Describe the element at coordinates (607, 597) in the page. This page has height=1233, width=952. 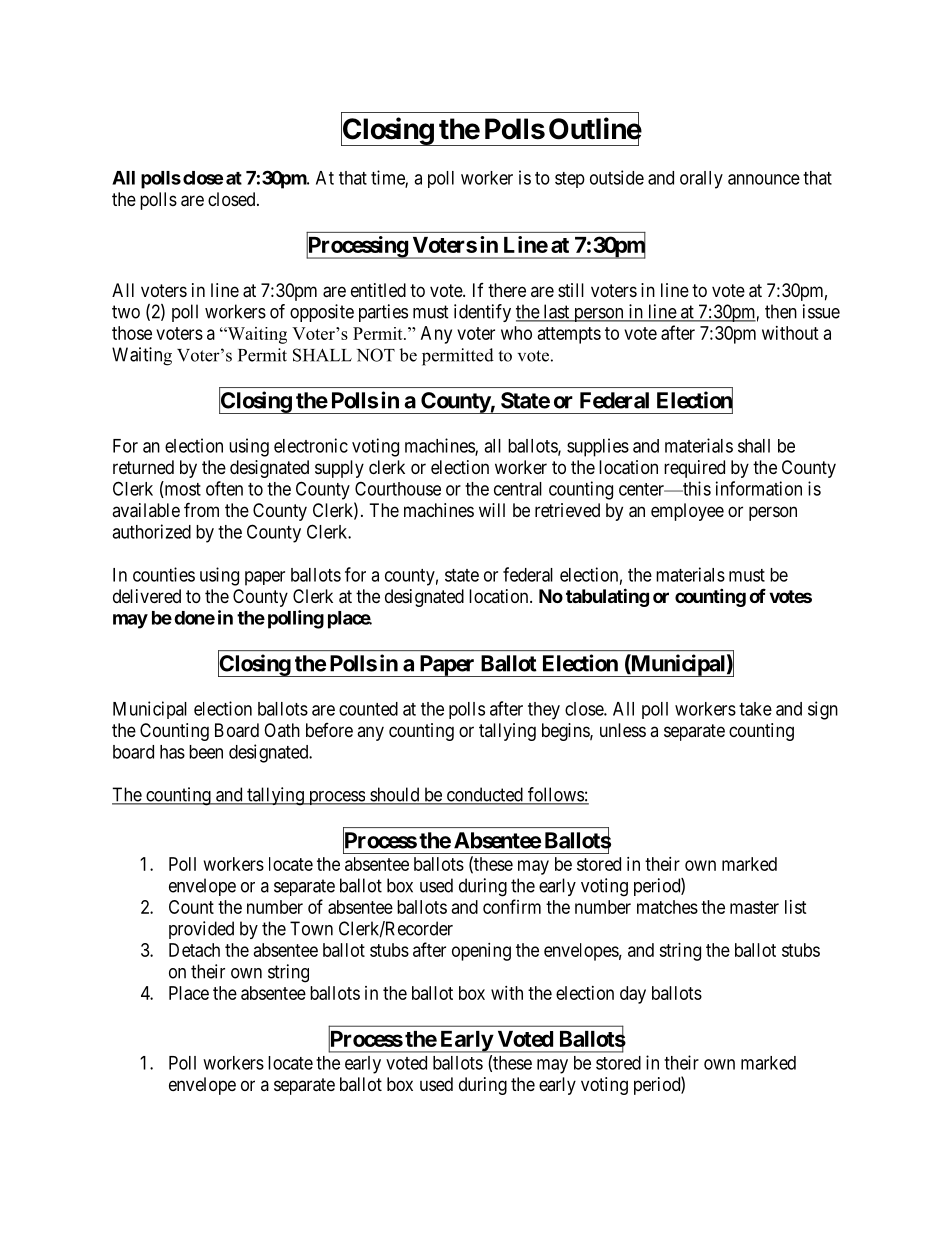
I see `tabulating` at that location.
